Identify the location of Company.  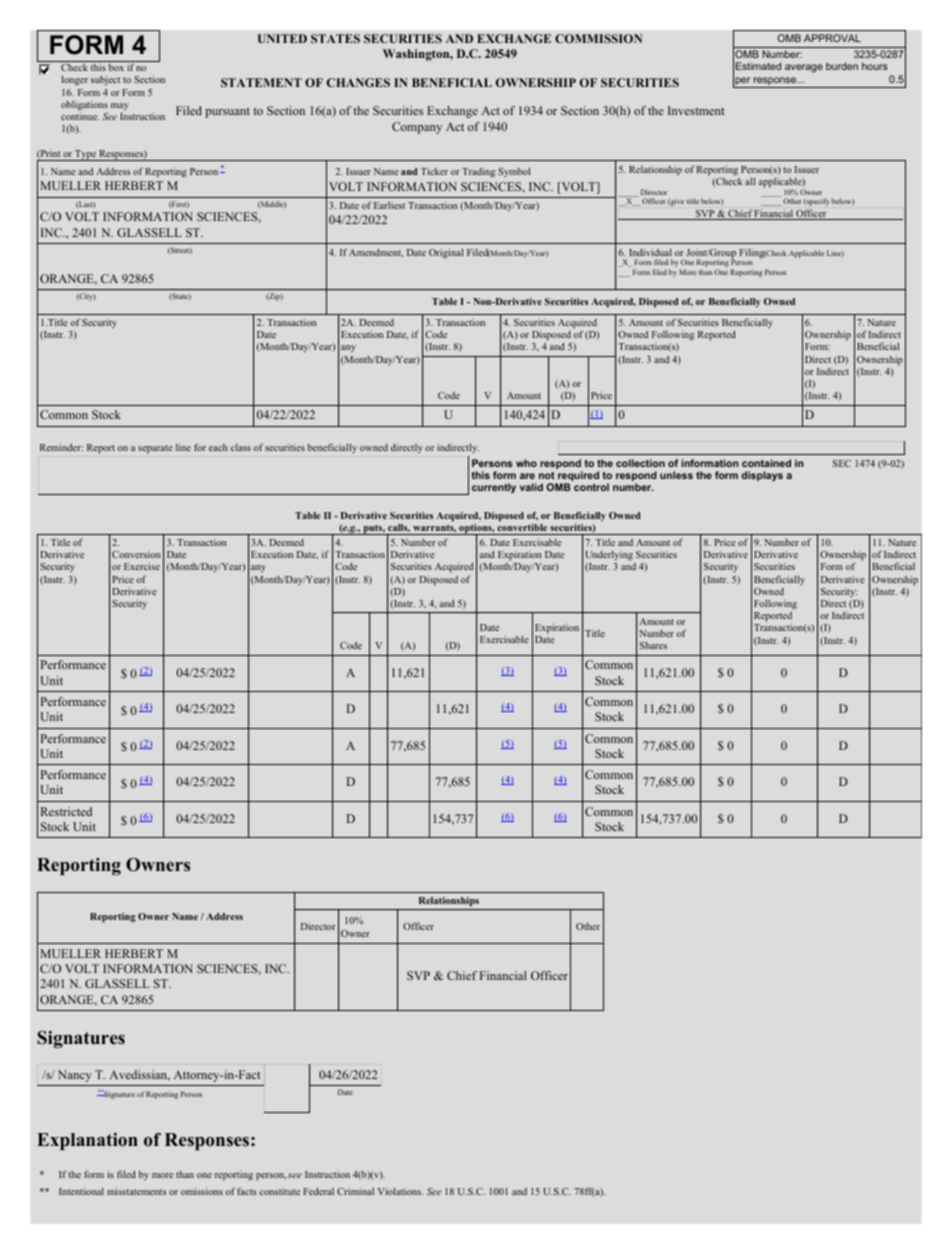
(417, 128).
